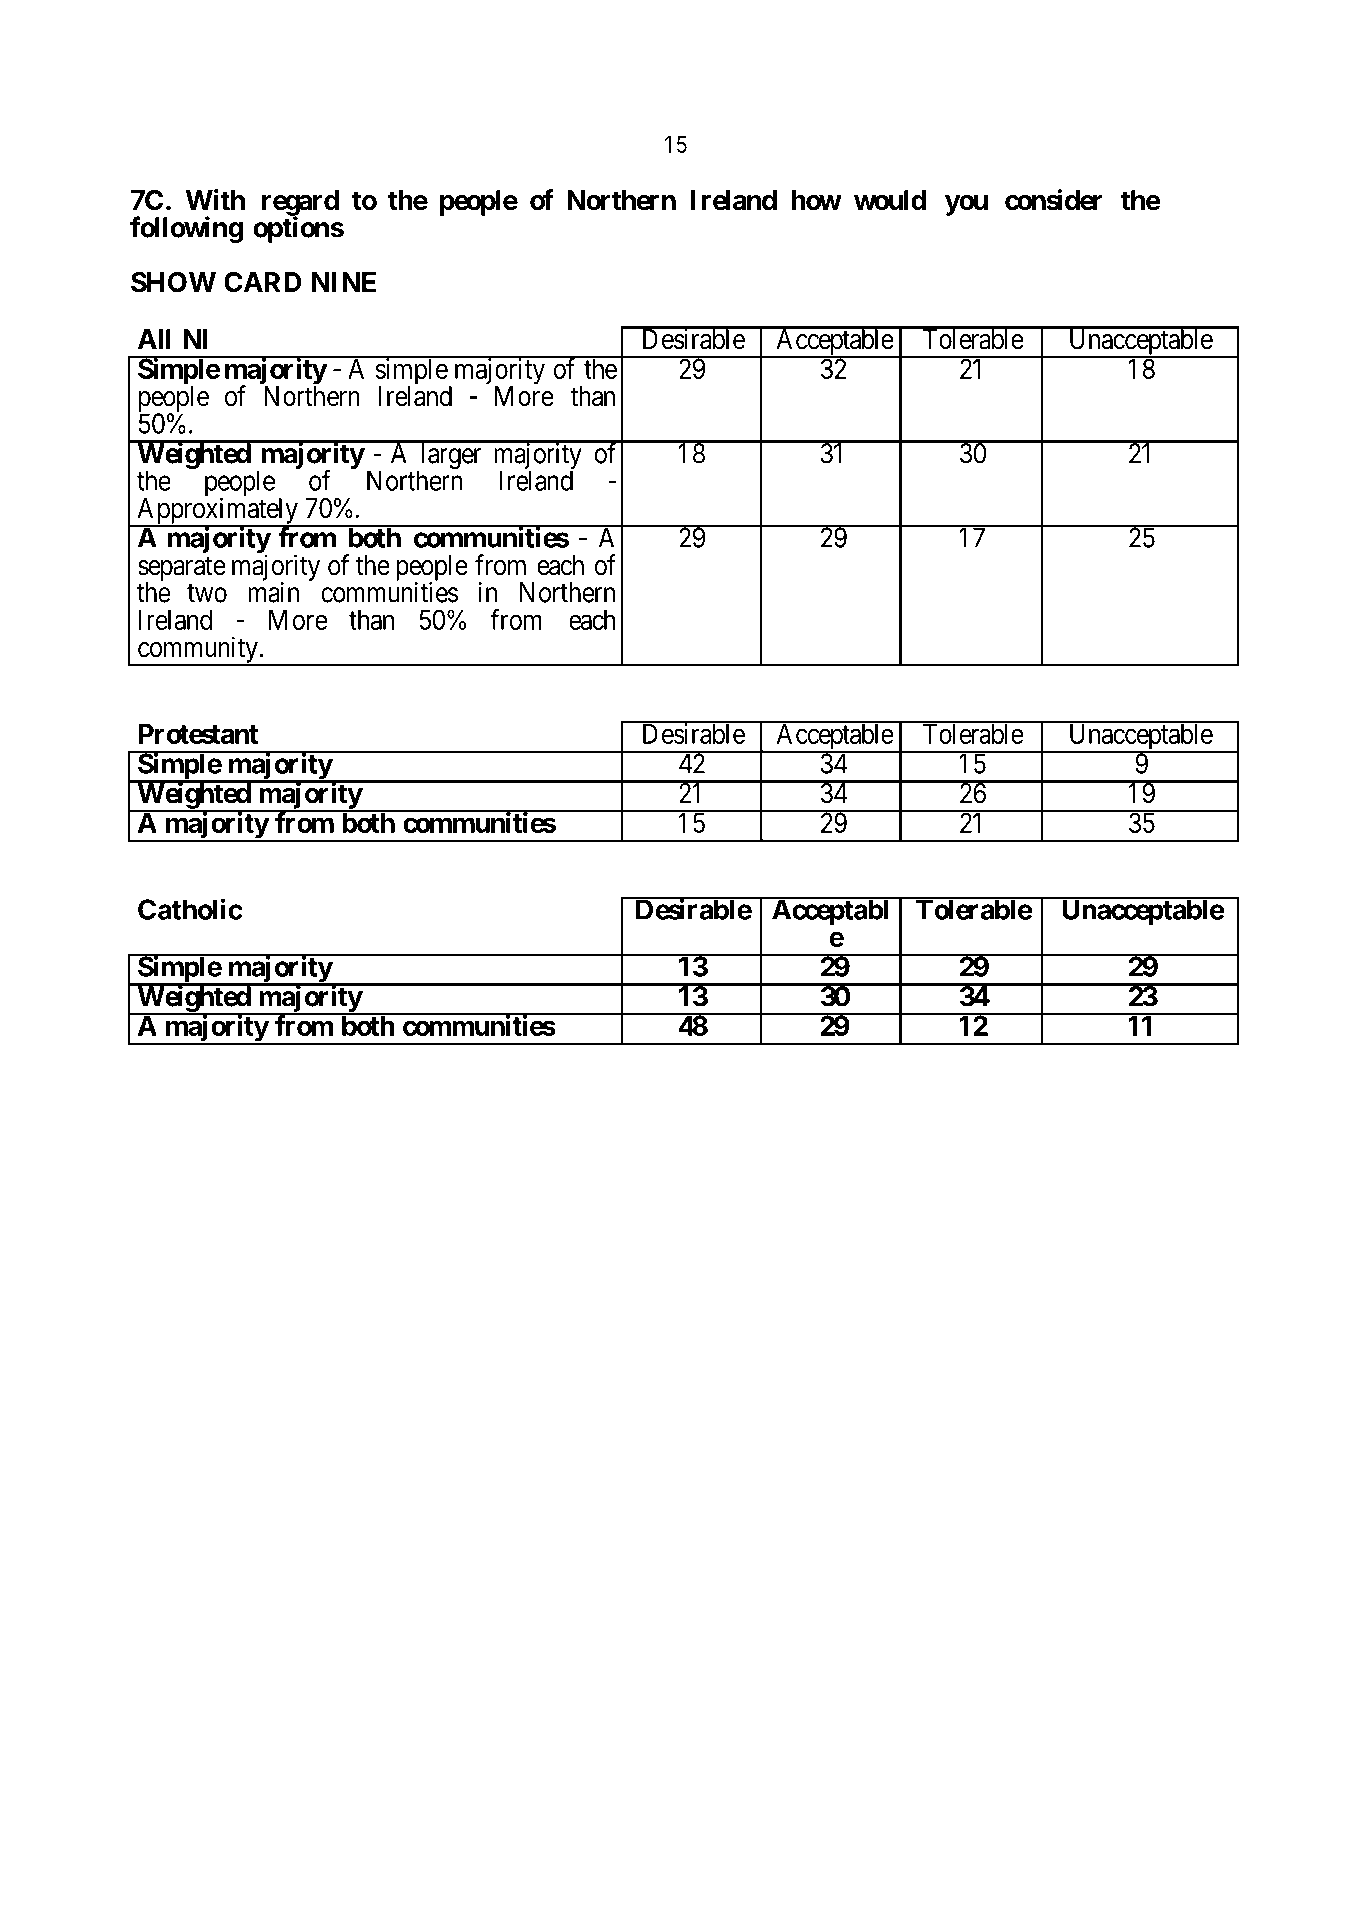 This screenshot has height=1921, width=1358. Describe the element at coordinates (890, 200) in the screenshot. I see `would` at that location.
